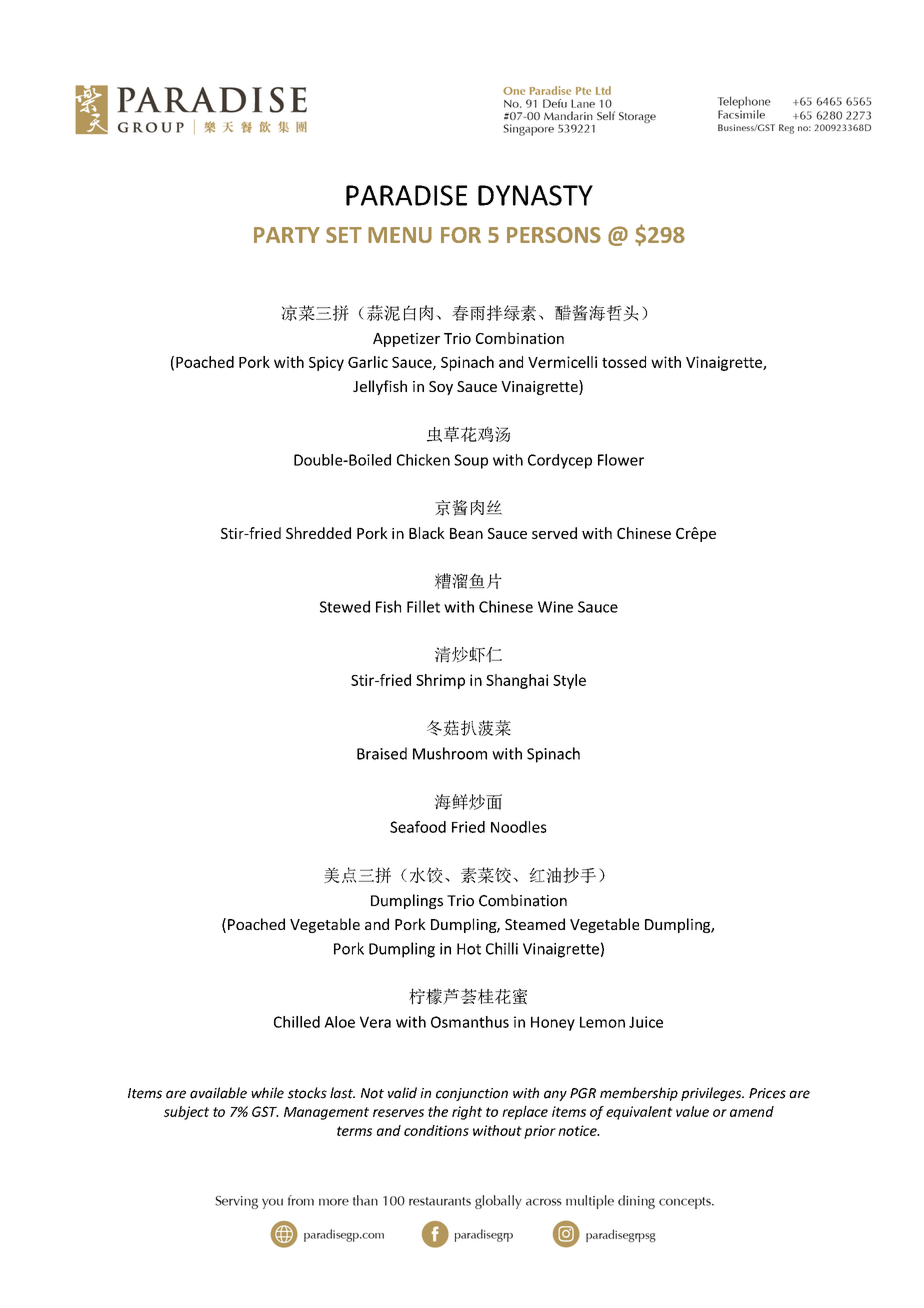 This document has width=924, height=1308. I want to click on conjunction, so click(472, 1094).
